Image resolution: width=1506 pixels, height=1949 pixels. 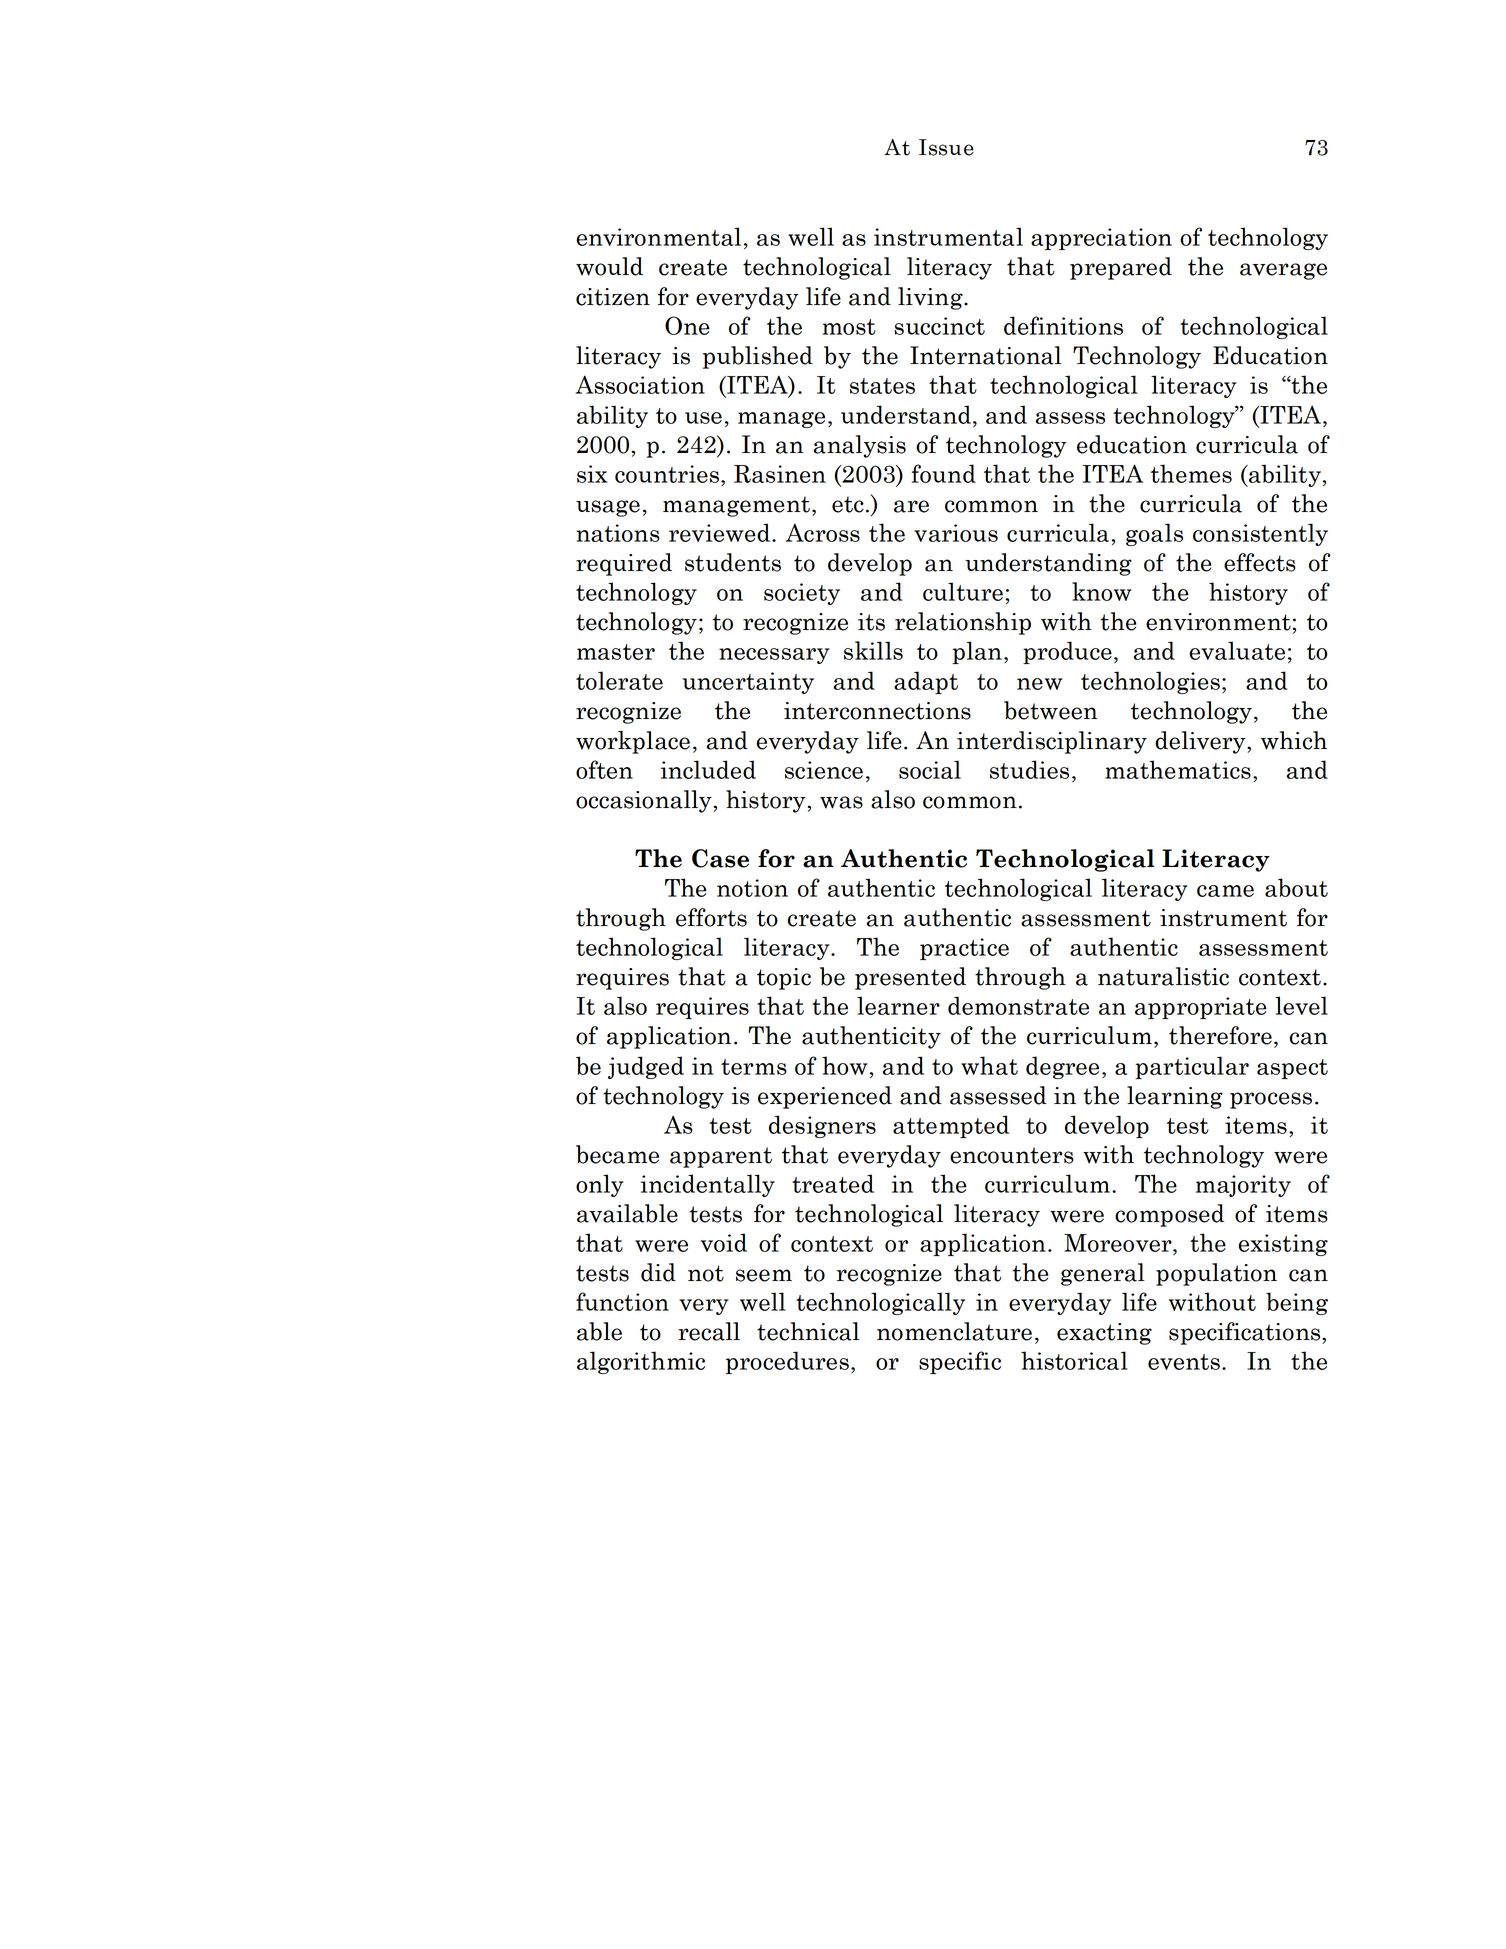 I want to click on nomenclature, so click(x=954, y=1331).
